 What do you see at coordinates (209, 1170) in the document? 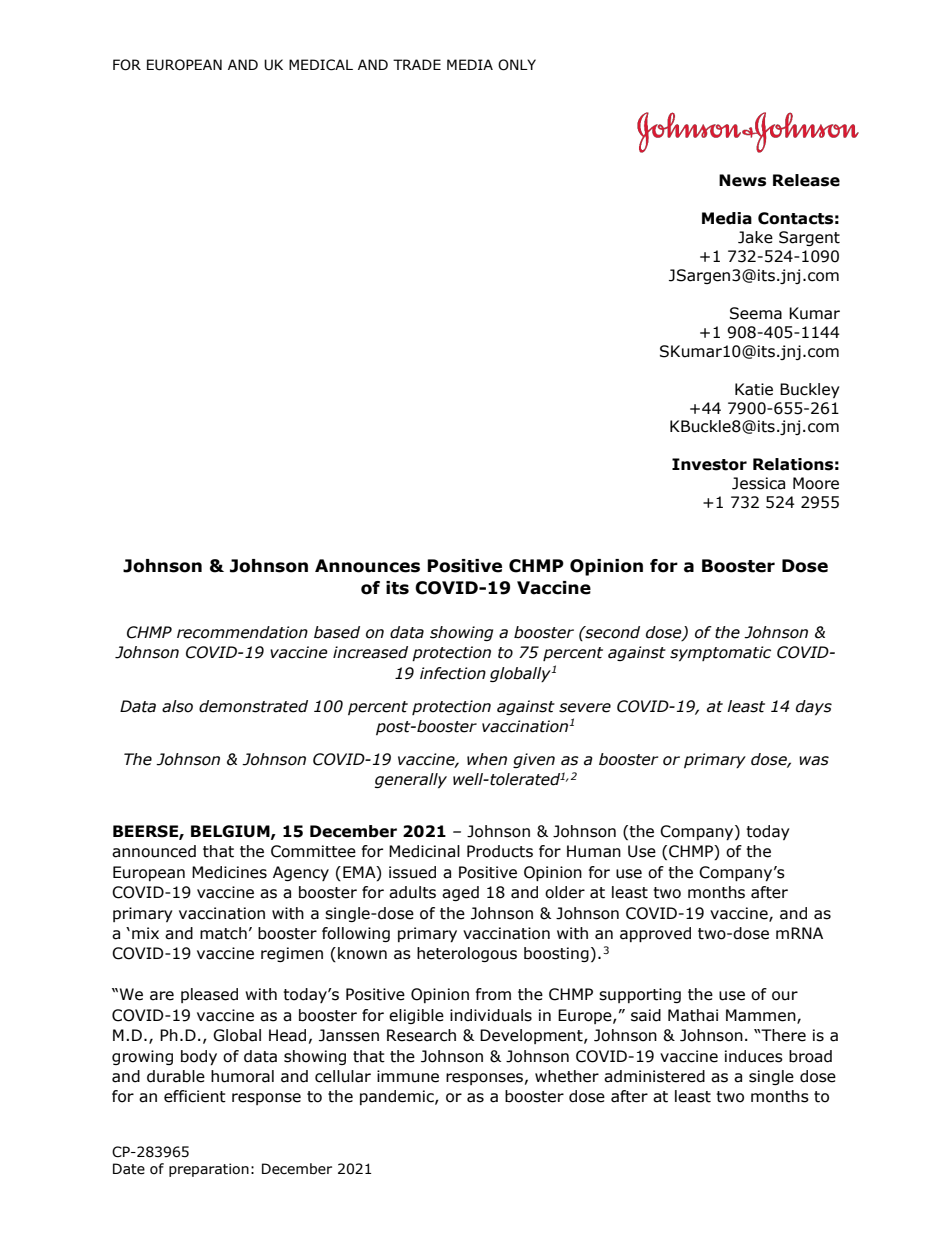
I see `preparation` at bounding box center [209, 1170].
